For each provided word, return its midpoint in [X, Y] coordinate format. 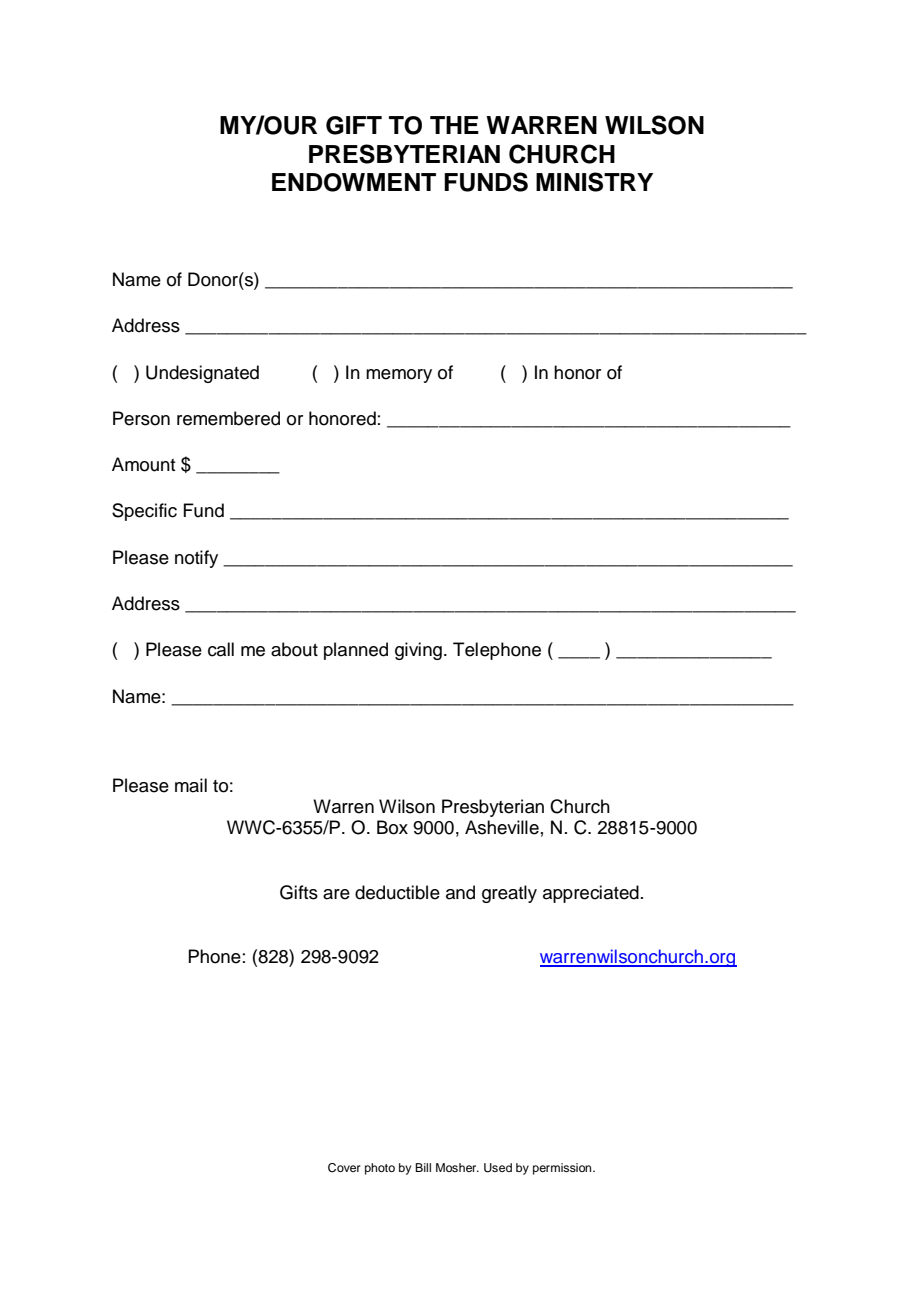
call [221, 649]
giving [418, 651]
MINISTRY [594, 182]
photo [380, 1169]
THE [454, 125]
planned [356, 651]
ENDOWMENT [354, 182]
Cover [344, 1168]
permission [563, 1169]
